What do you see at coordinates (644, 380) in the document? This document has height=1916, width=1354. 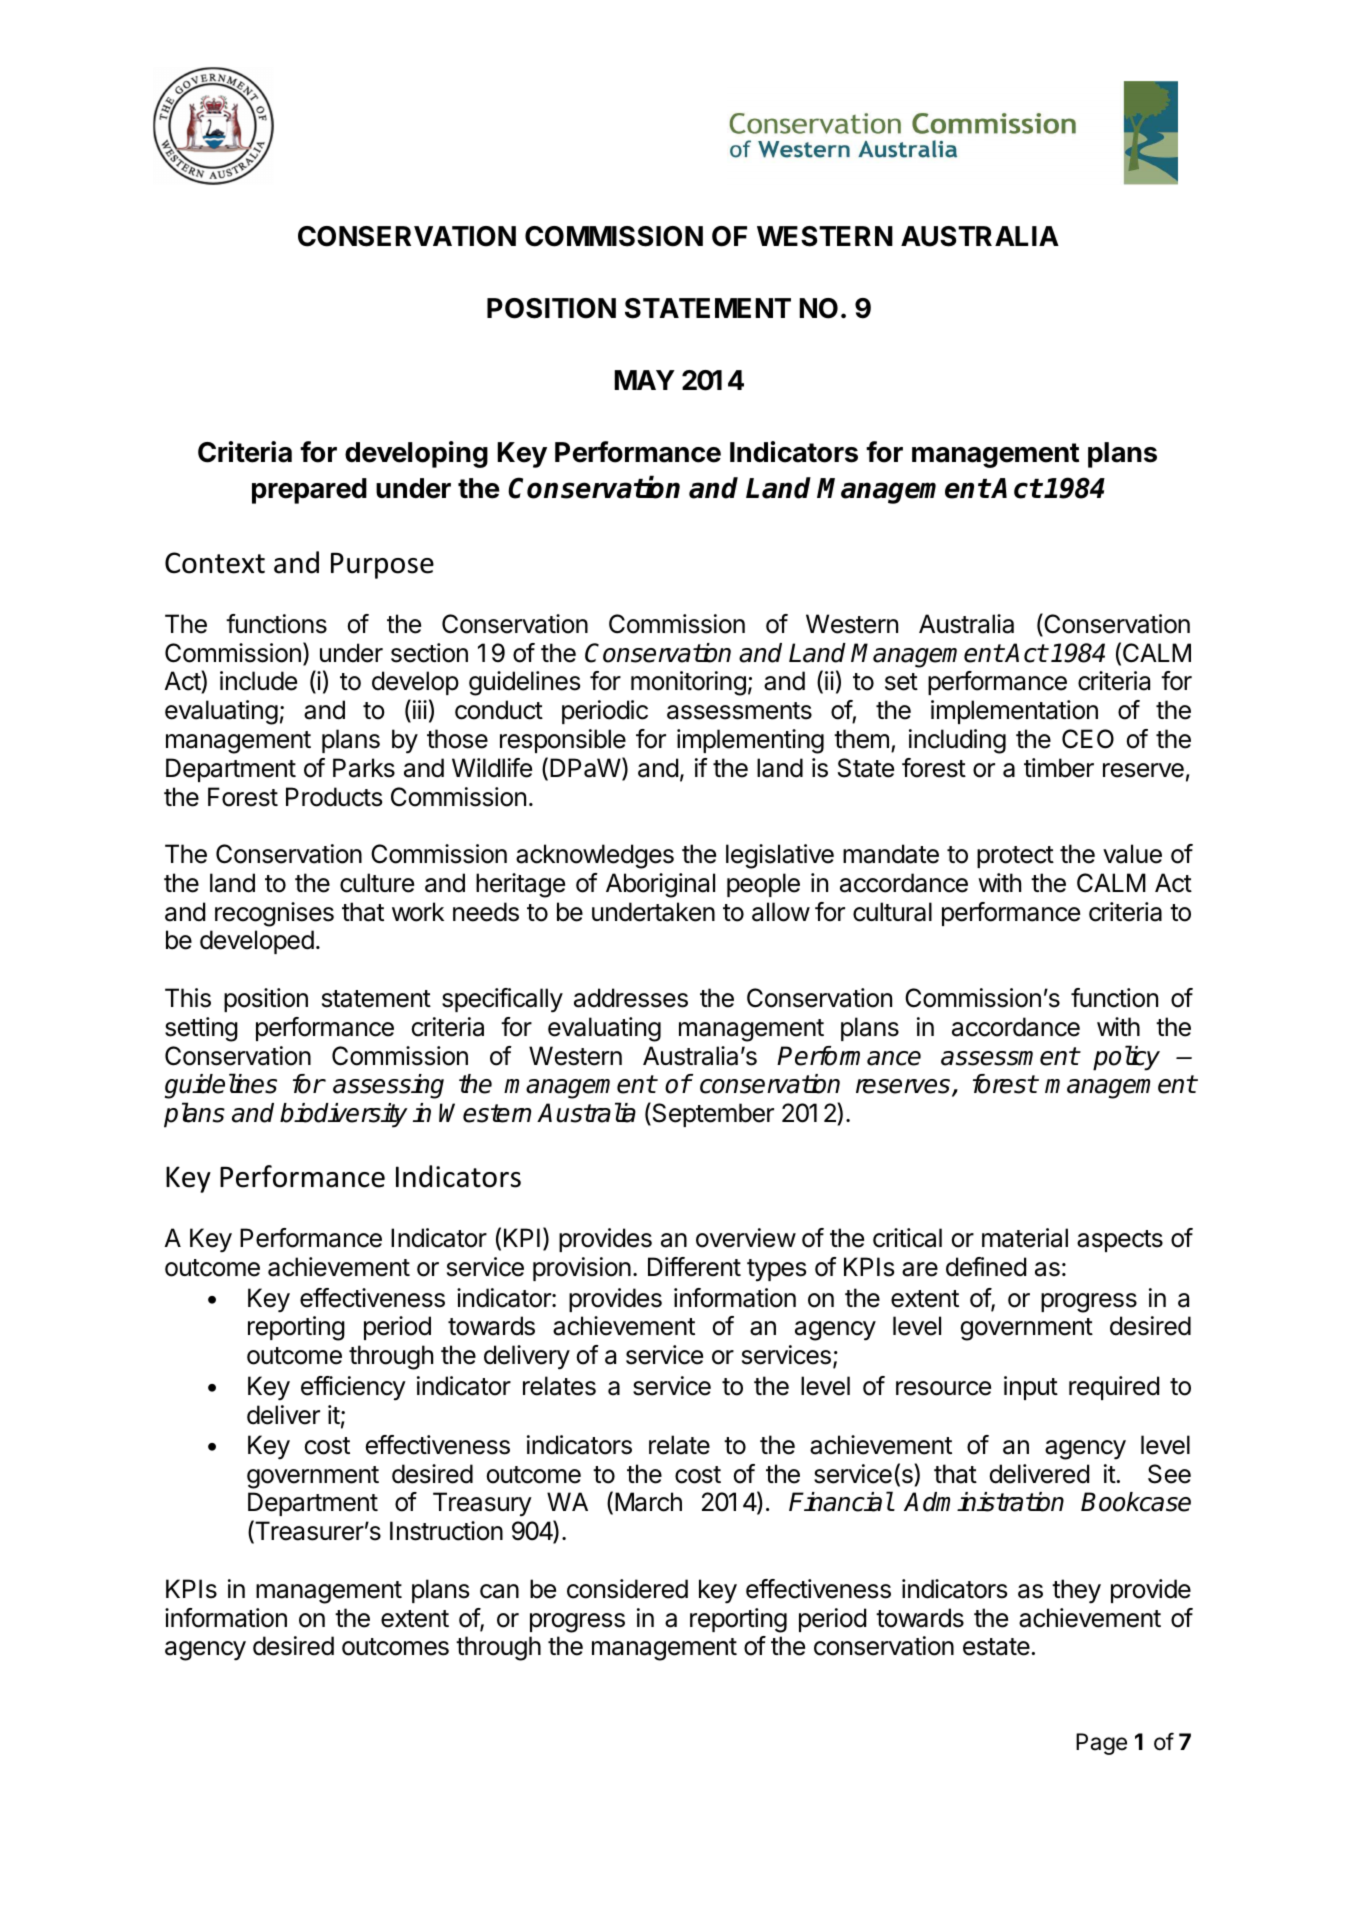 I see `MAY` at bounding box center [644, 380].
